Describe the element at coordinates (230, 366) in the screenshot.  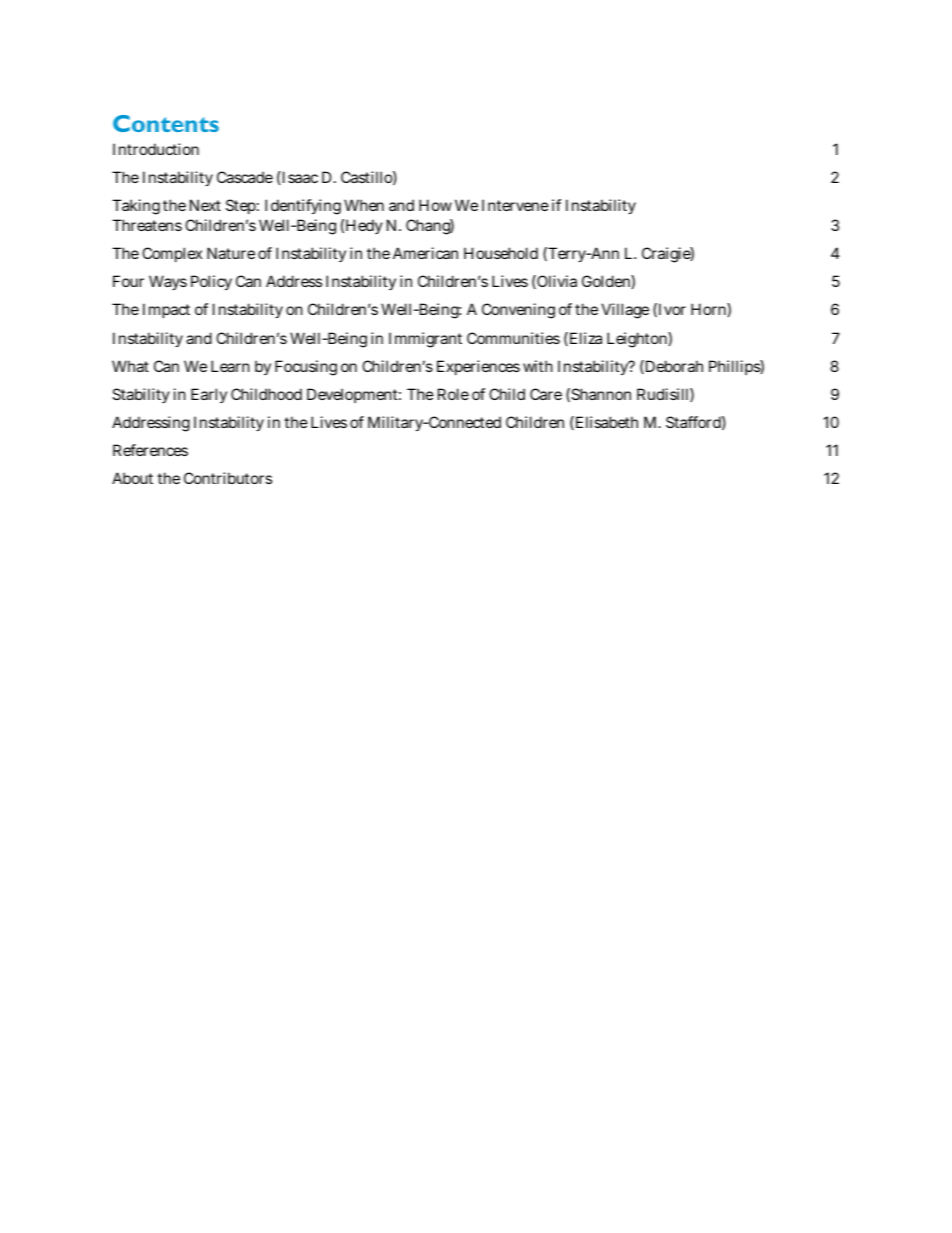
I see `Learn` at that location.
